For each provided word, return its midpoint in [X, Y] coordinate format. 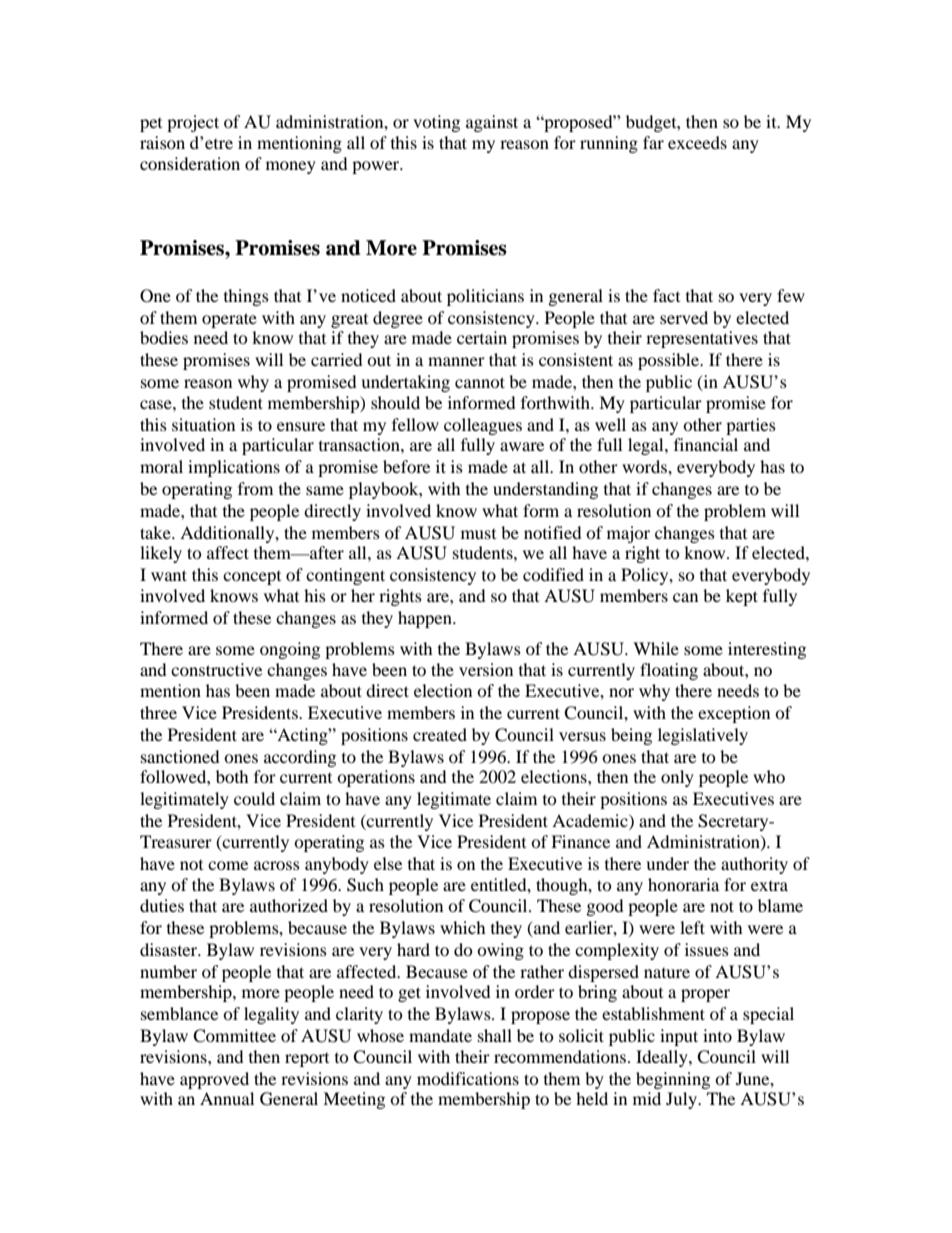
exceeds [697, 142]
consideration [190, 163]
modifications [468, 1078]
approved [214, 1080]
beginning [673, 1080]
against [492, 123]
